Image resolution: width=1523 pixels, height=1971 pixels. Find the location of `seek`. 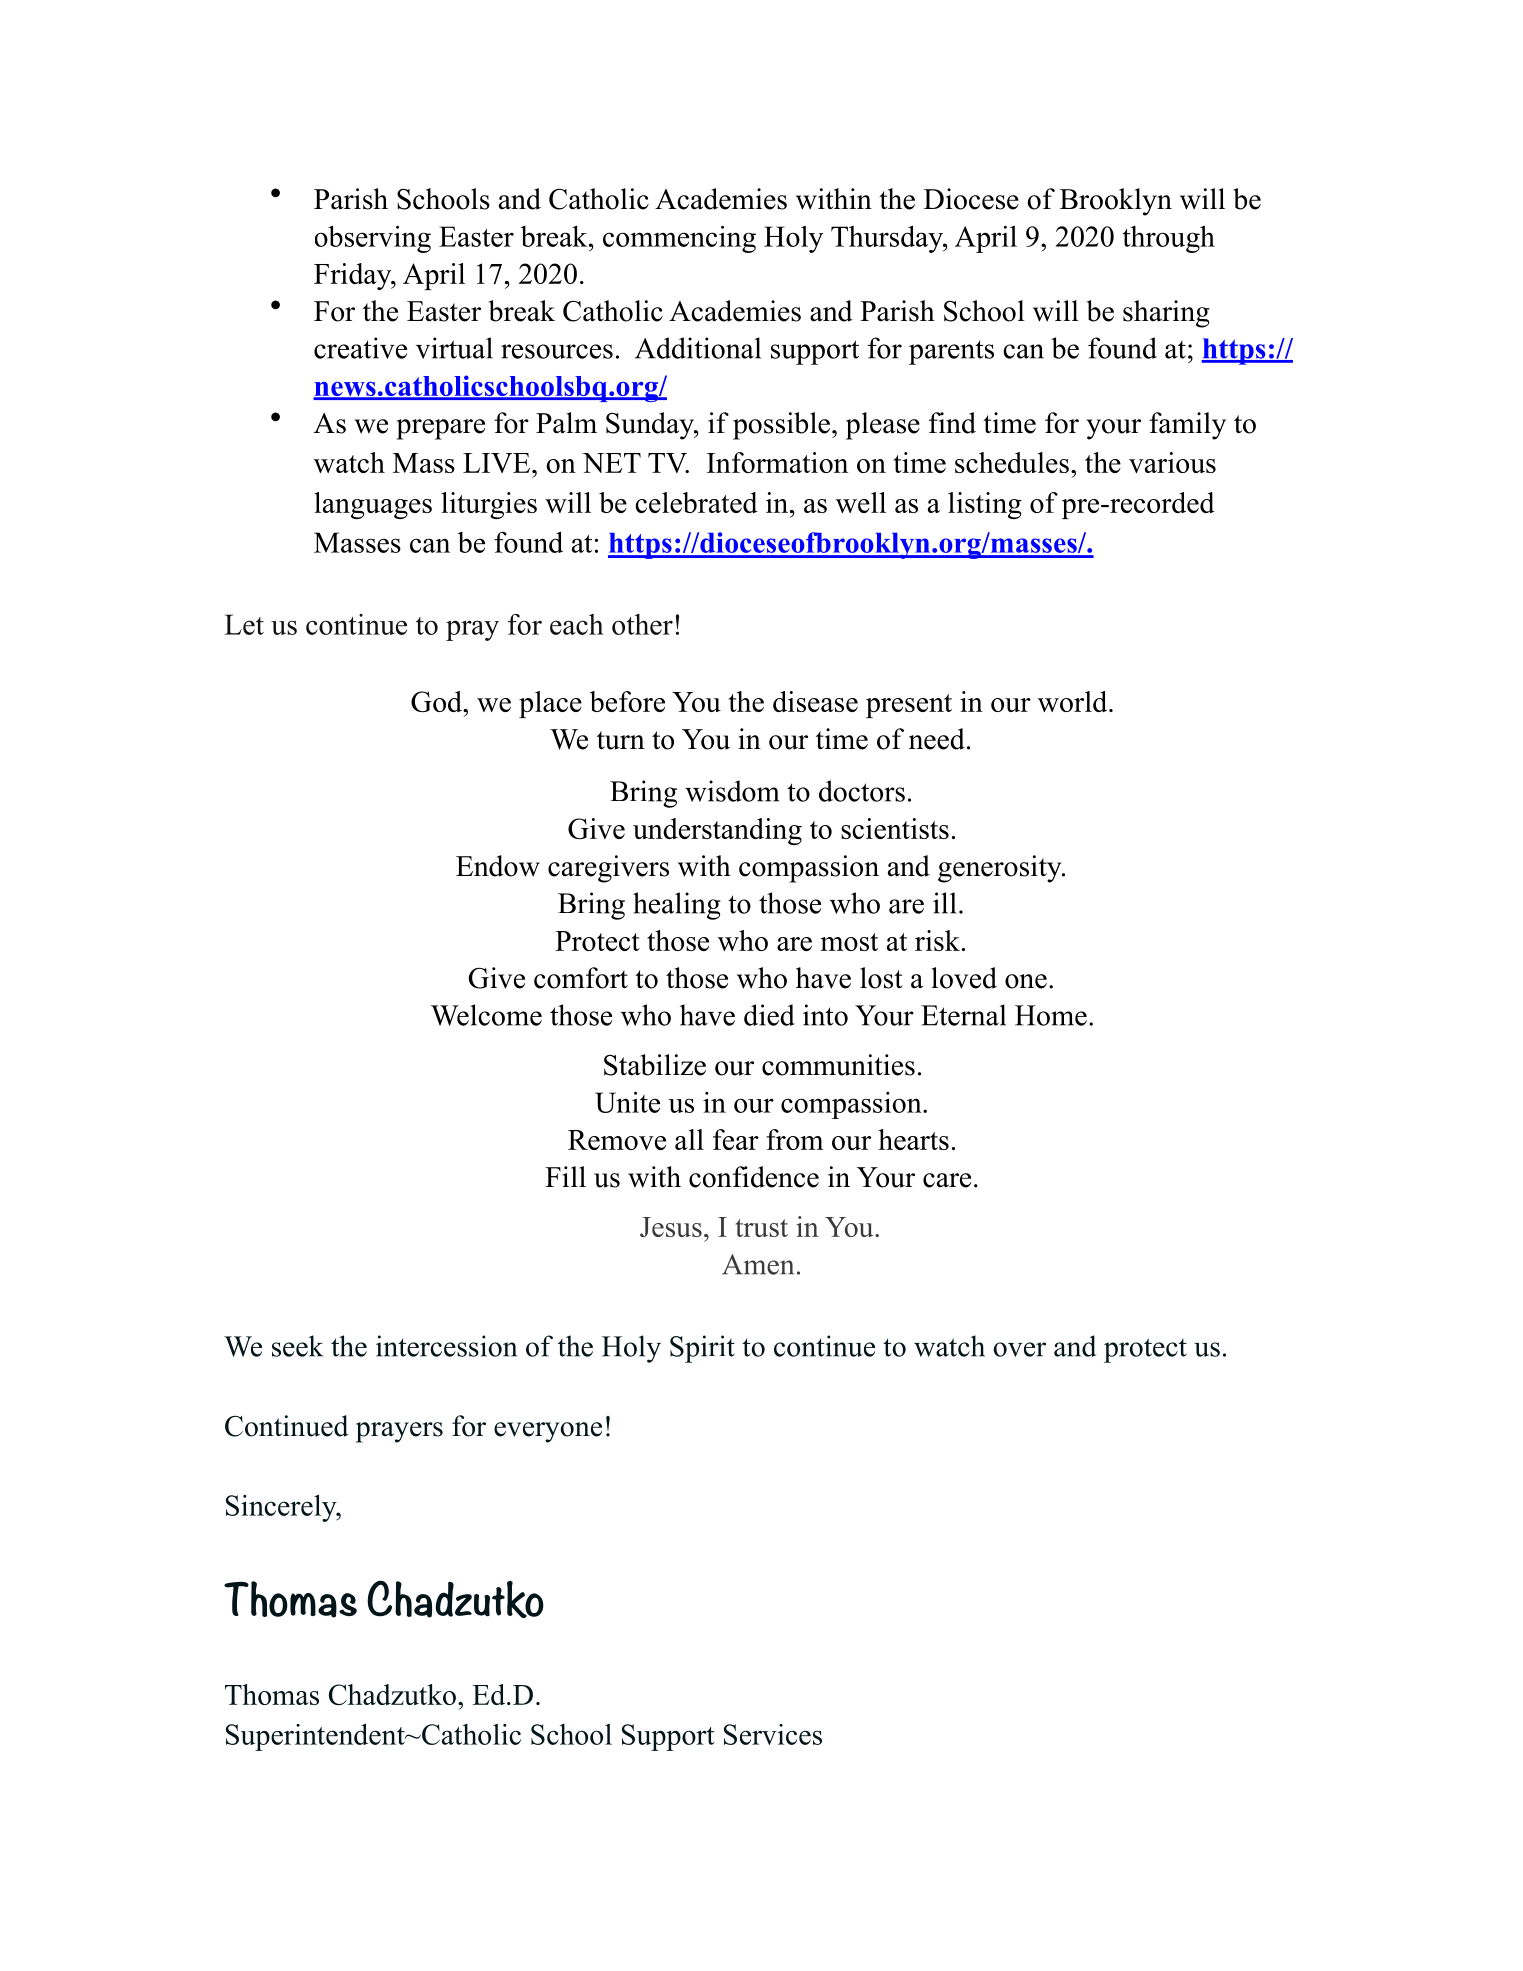

seek is located at coordinates (297, 1346).
